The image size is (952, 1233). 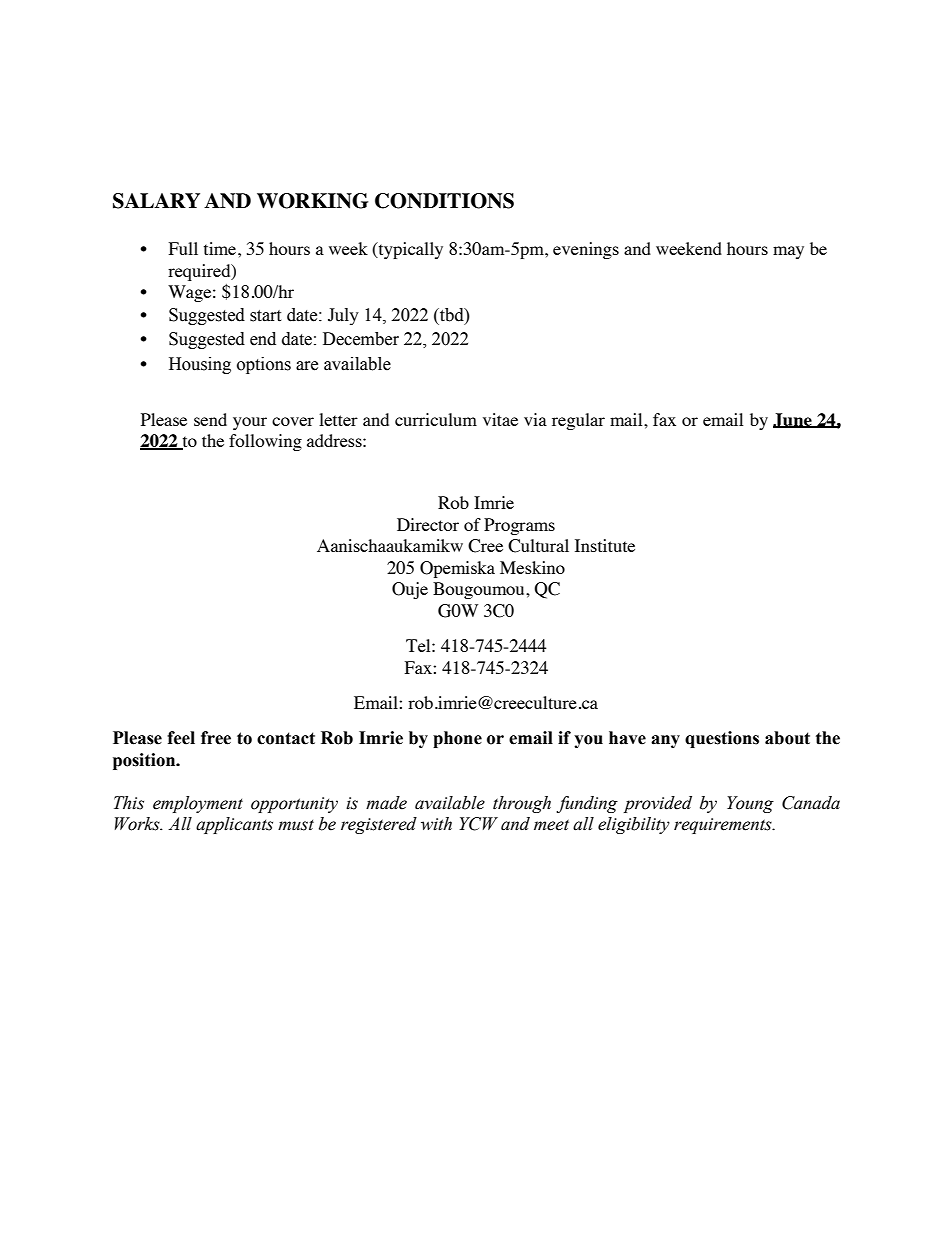 What do you see at coordinates (788, 252) in the screenshot?
I see `may` at bounding box center [788, 252].
